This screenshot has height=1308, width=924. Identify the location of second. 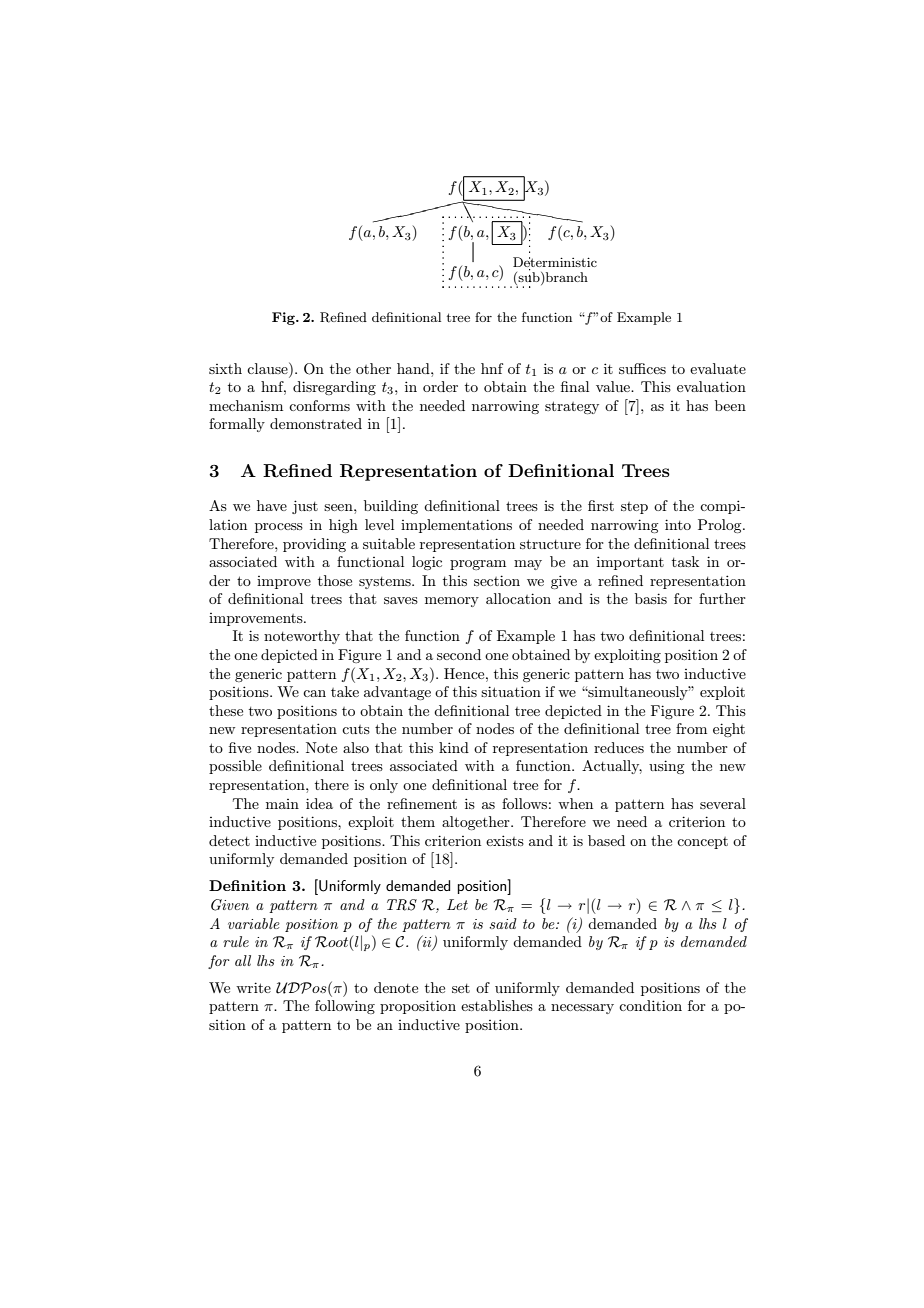
(459, 654).
